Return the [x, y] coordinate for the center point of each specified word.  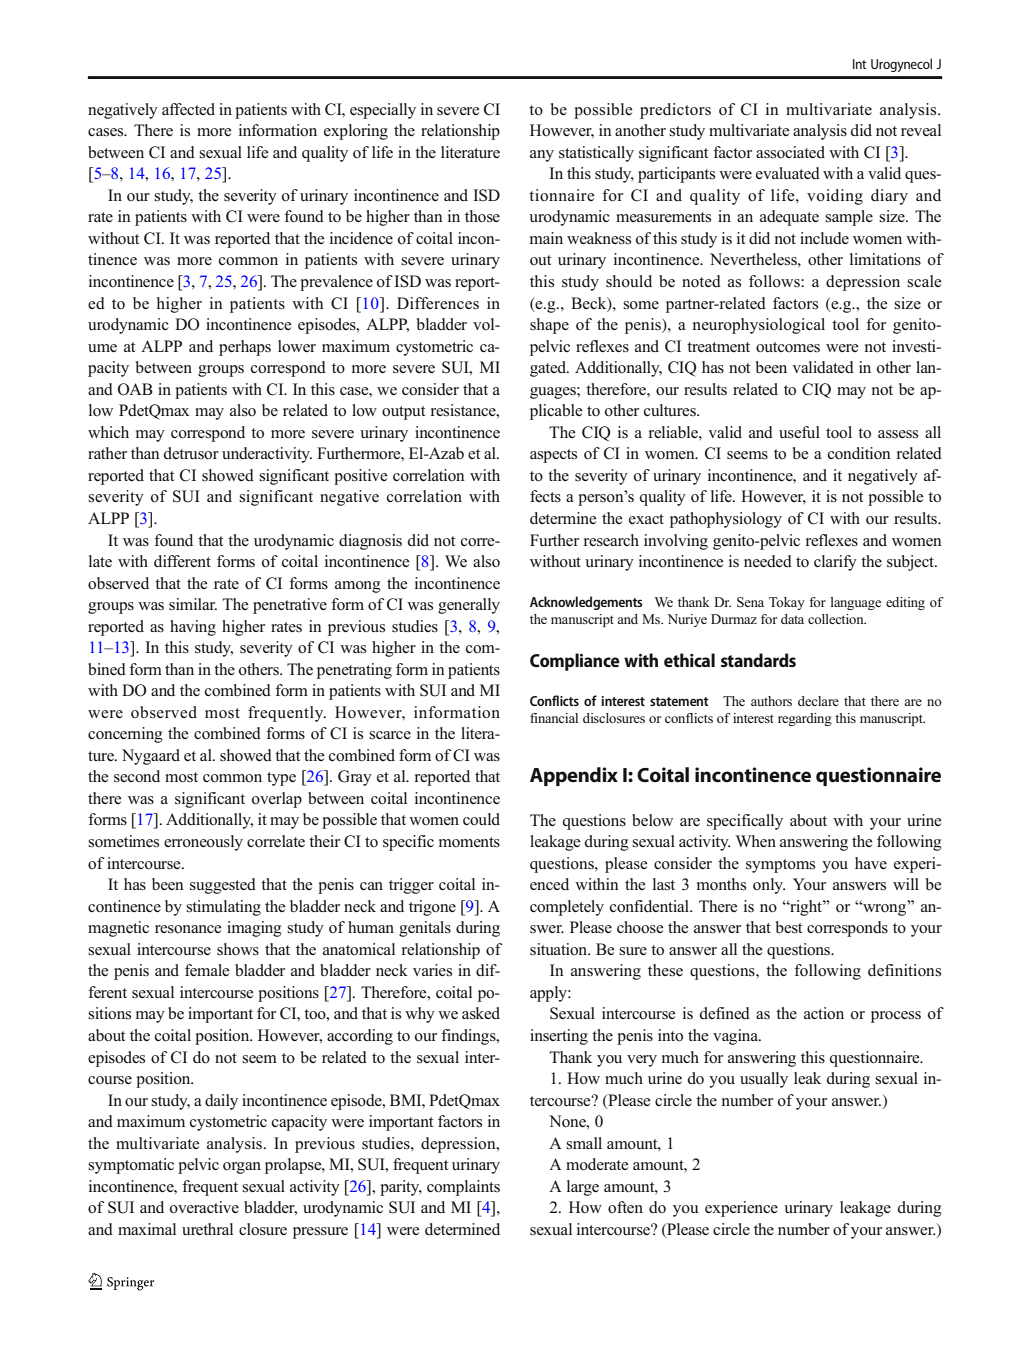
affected [188, 109]
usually [764, 1080]
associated [790, 152]
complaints [463, 1188]
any [542, 156]
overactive [204, 1207]
